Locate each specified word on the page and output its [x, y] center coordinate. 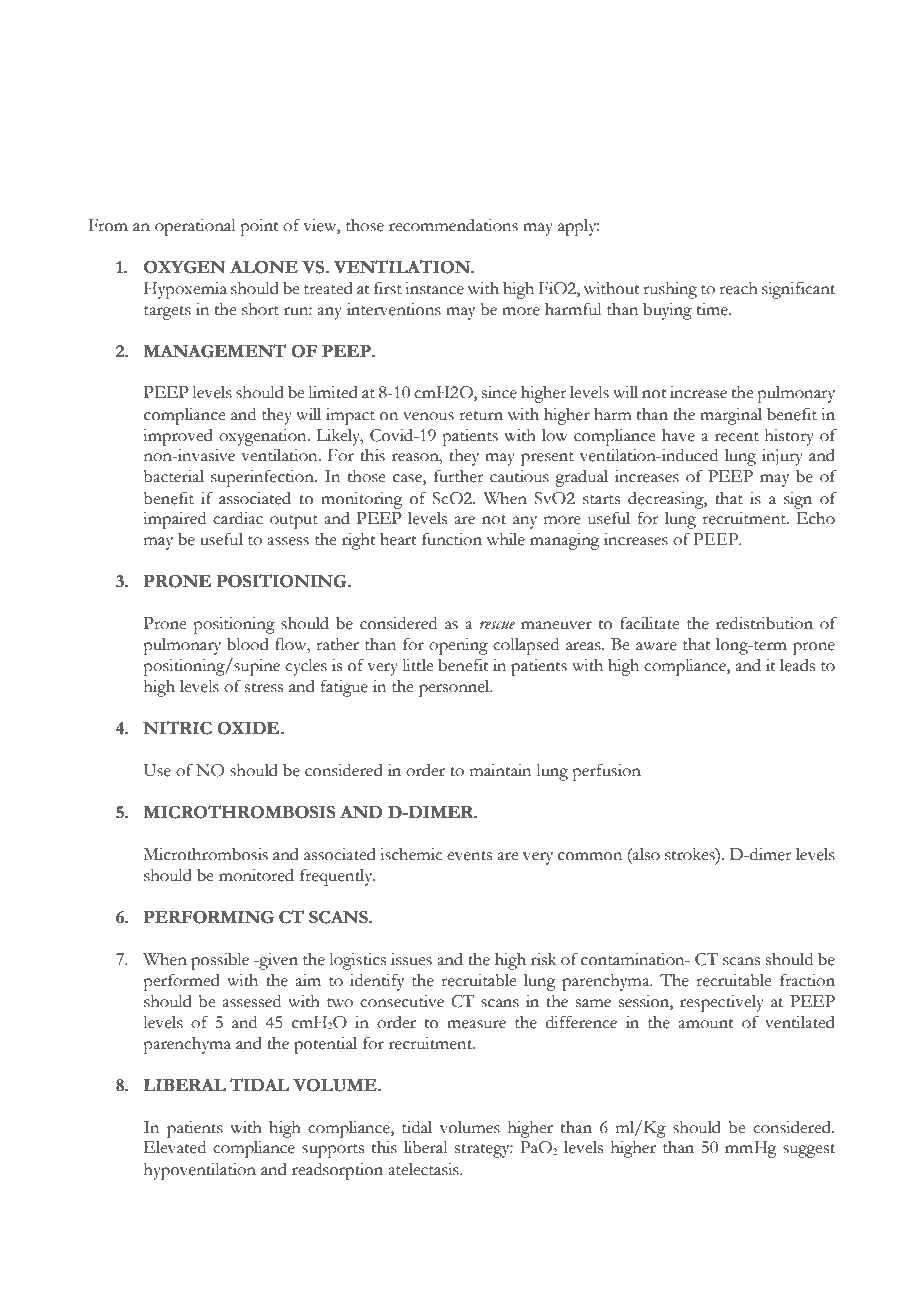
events [469, 856]
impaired [174, 520]
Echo [816, 518]
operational [195, 227]
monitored [256, 875]
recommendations [453, 225]
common [590, 856]
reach [738, 288]
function [452, 539]
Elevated [175, 1147]
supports [333, 1151]
